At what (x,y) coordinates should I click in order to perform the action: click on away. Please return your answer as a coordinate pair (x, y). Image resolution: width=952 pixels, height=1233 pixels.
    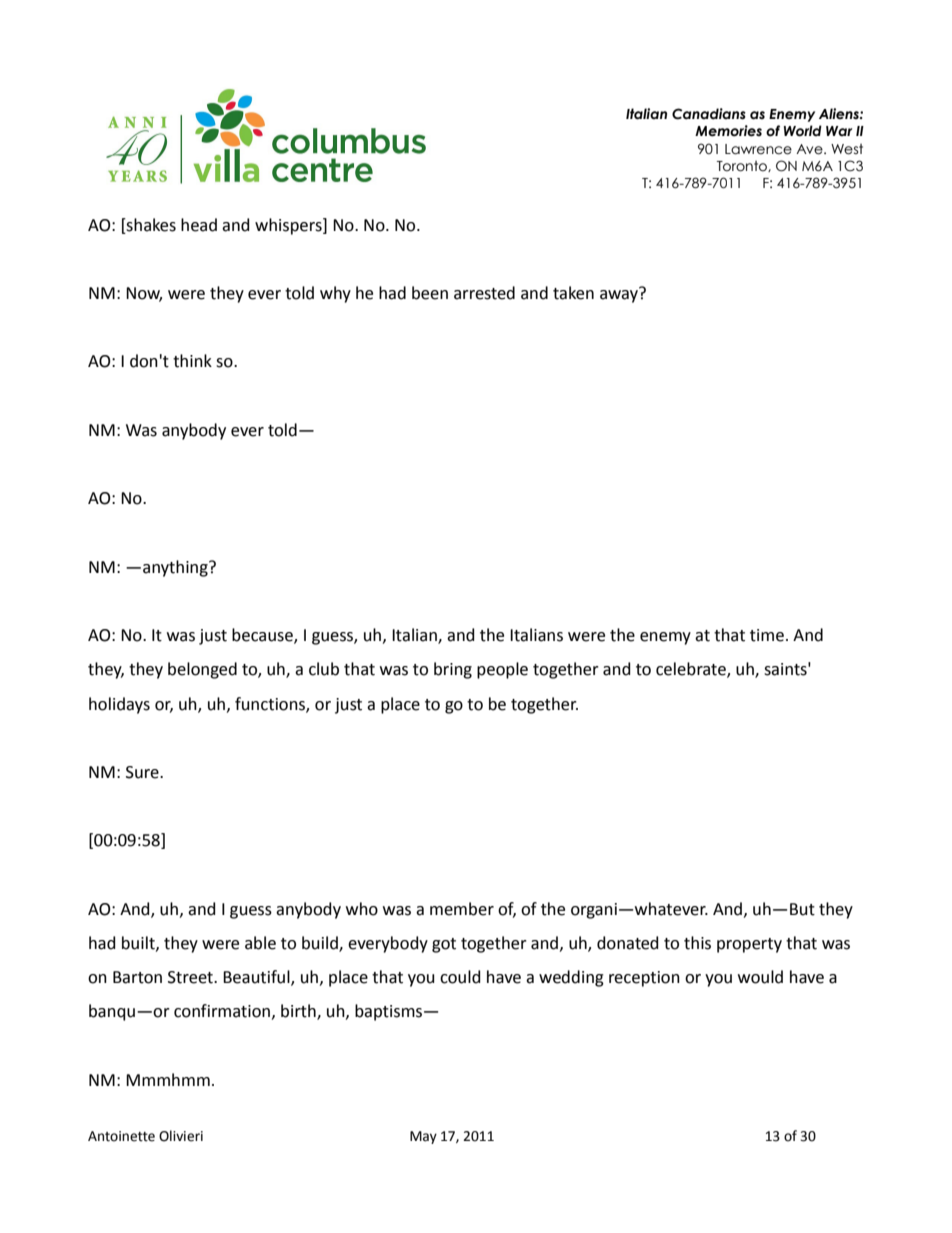
    Looking at the image, I should click on (620, 295).
